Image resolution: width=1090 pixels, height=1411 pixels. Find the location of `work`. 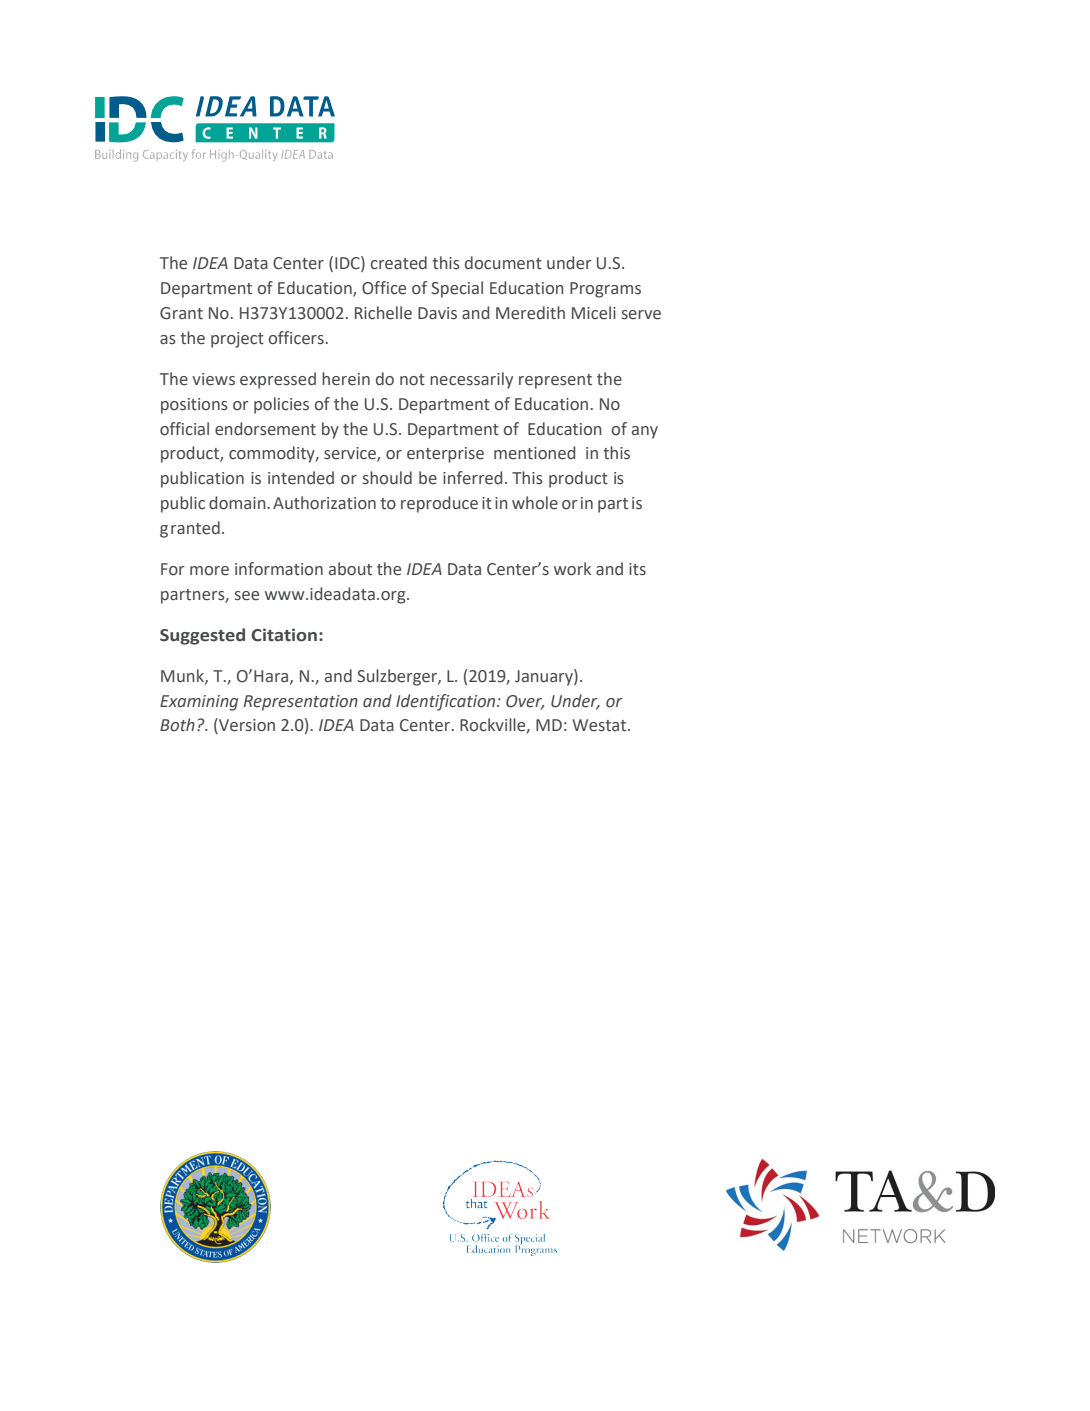

work is located at coordinates (572, 569).
